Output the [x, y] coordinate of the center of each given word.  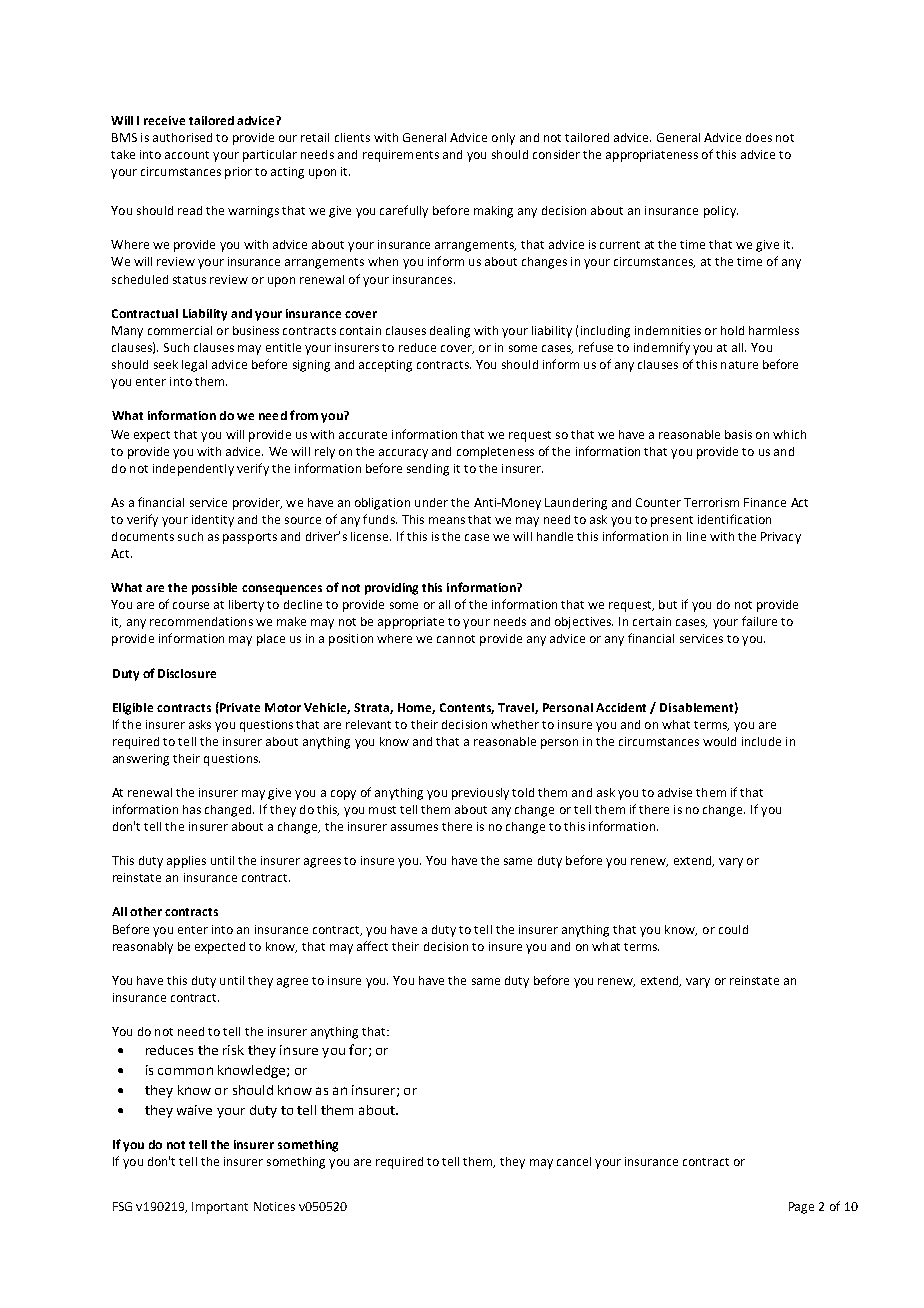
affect [372, 946]
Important [220, 1208]
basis [738, 434]
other [146, 911]
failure [759, 621]
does [759, 137]
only [503, 139]
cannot [456, 639]
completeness [495, 453]
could [733, 929]
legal [194, 366]
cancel [574, 1161]
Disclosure [187, 673]
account [187, 155]
